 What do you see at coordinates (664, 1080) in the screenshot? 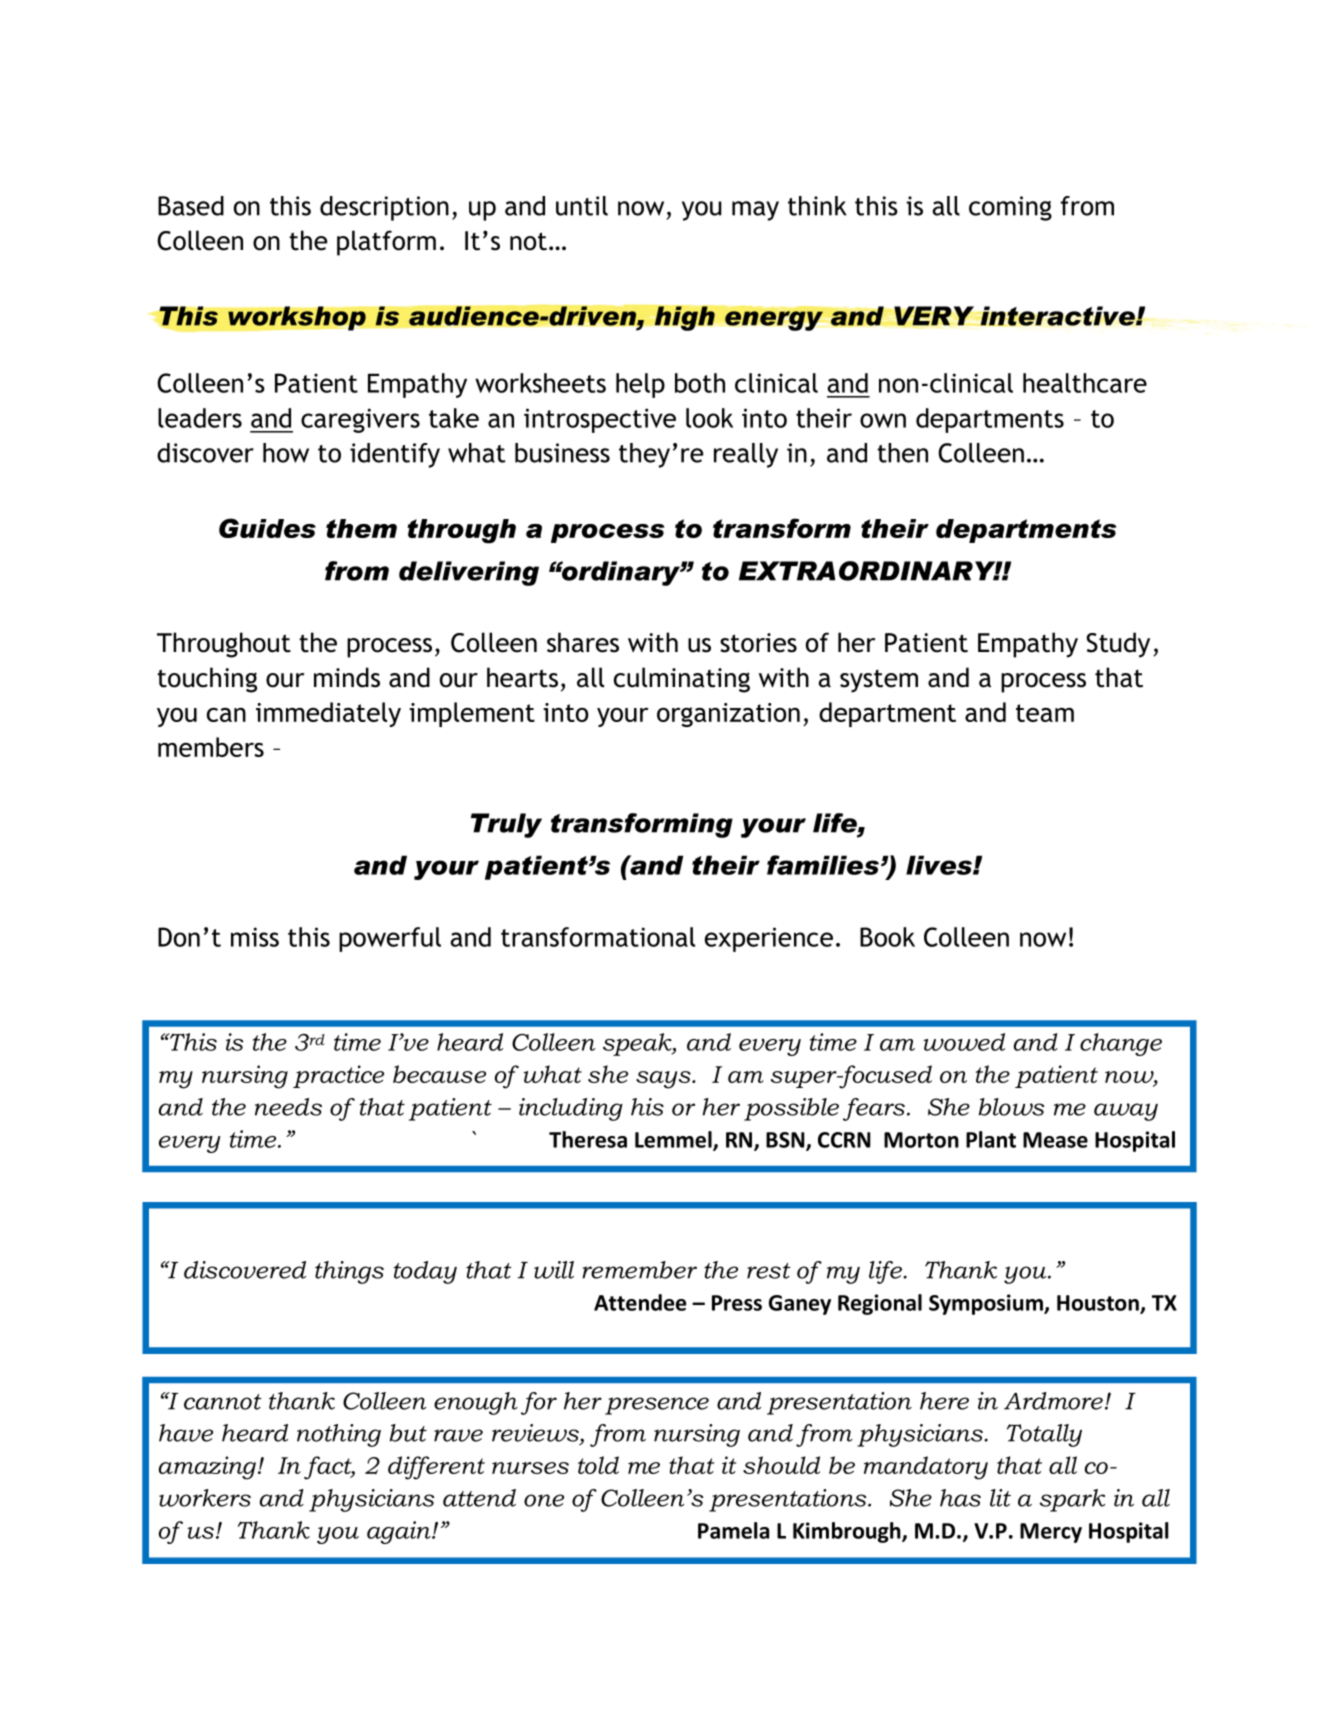
I see `says` at bounding box center [664, 1080].
